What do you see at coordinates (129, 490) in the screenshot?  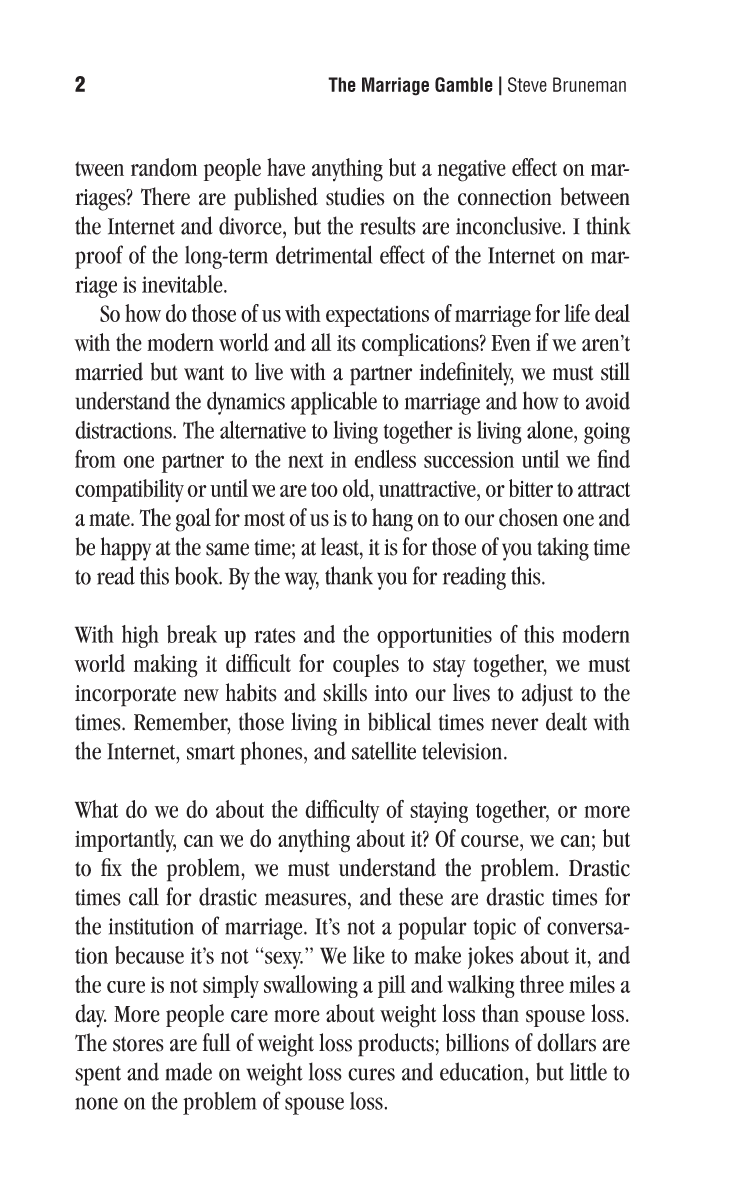 I see `compatibility` at bounding box center [129, 490].
